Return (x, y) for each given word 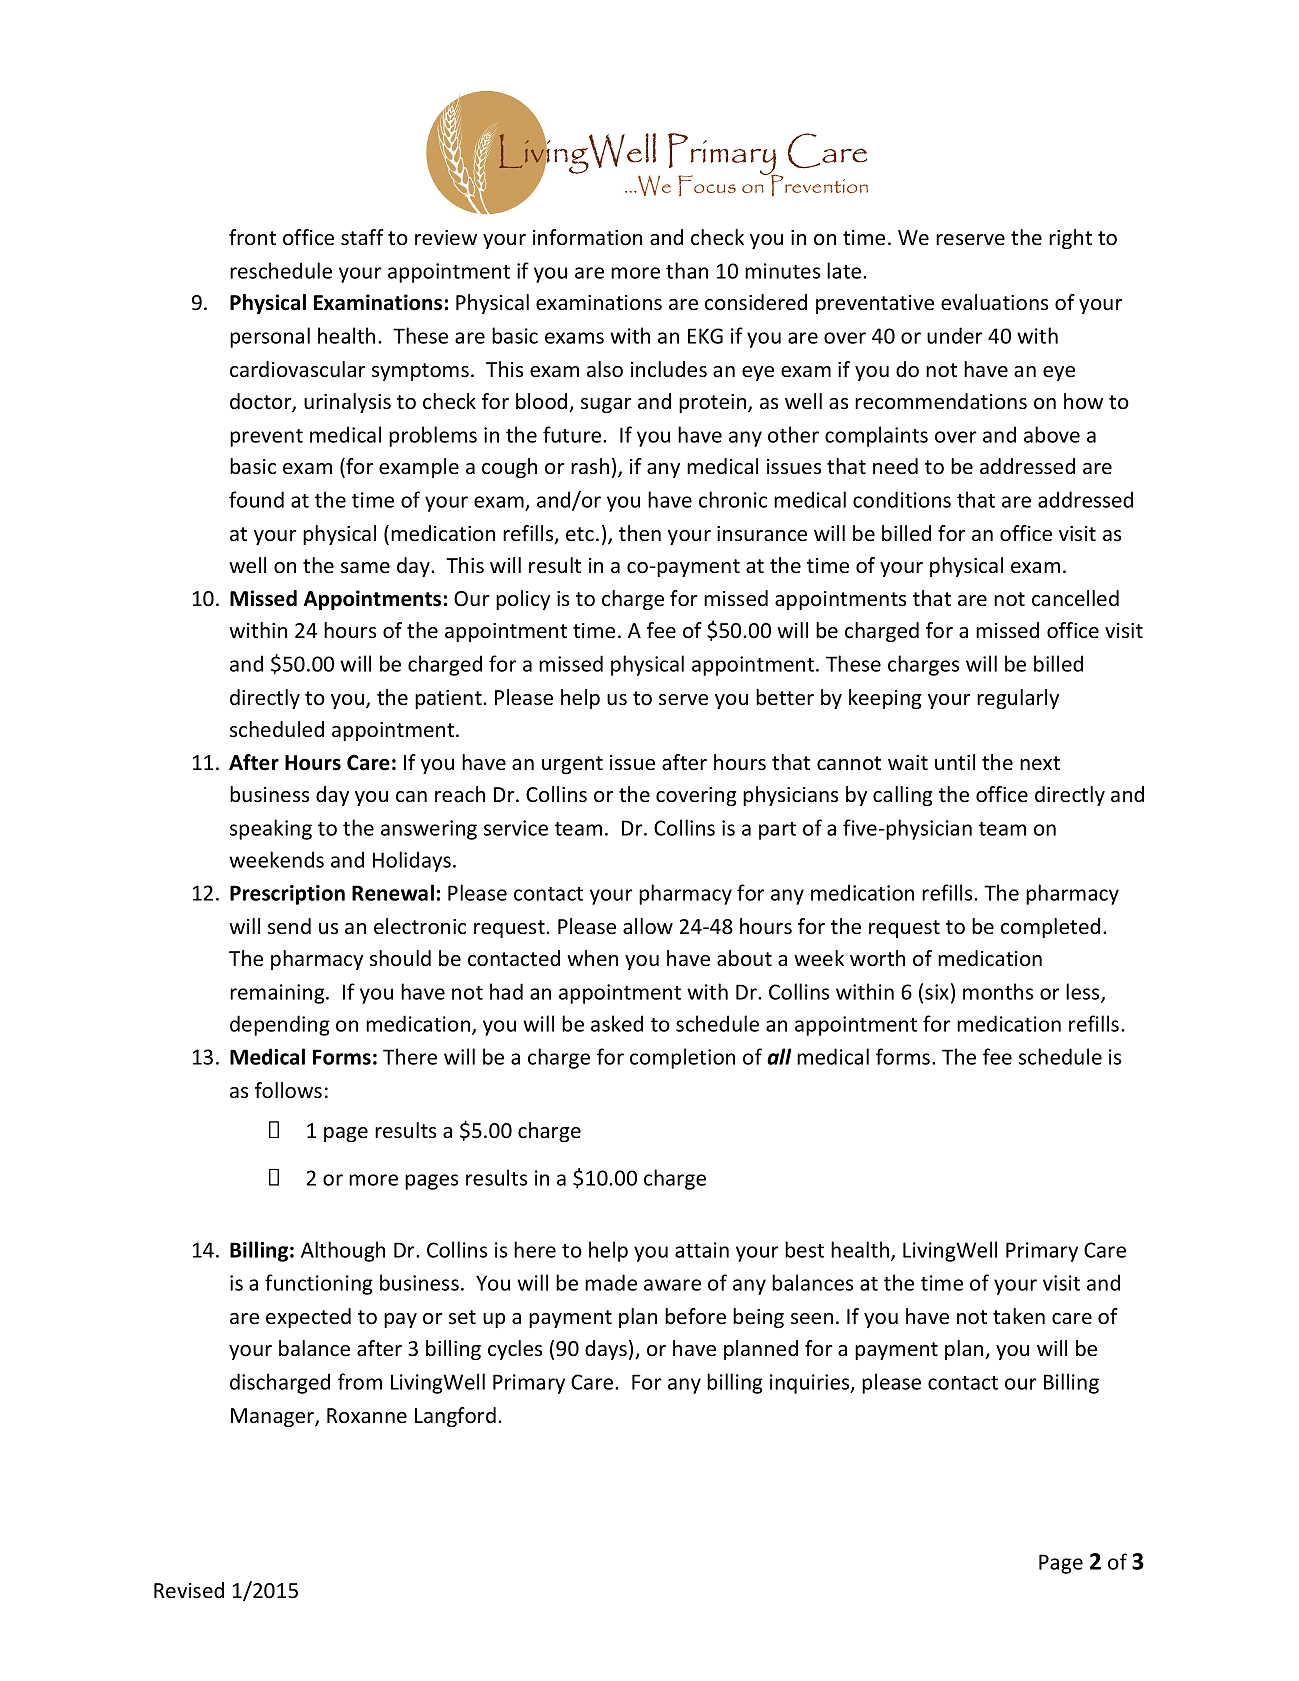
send (289, 926)
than (687, 270)
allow (648, 926)
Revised (189, 1590)
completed (1050, 928)
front (252, 237)
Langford (455, 1417)
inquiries (811, 1384)
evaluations (994, 302)
